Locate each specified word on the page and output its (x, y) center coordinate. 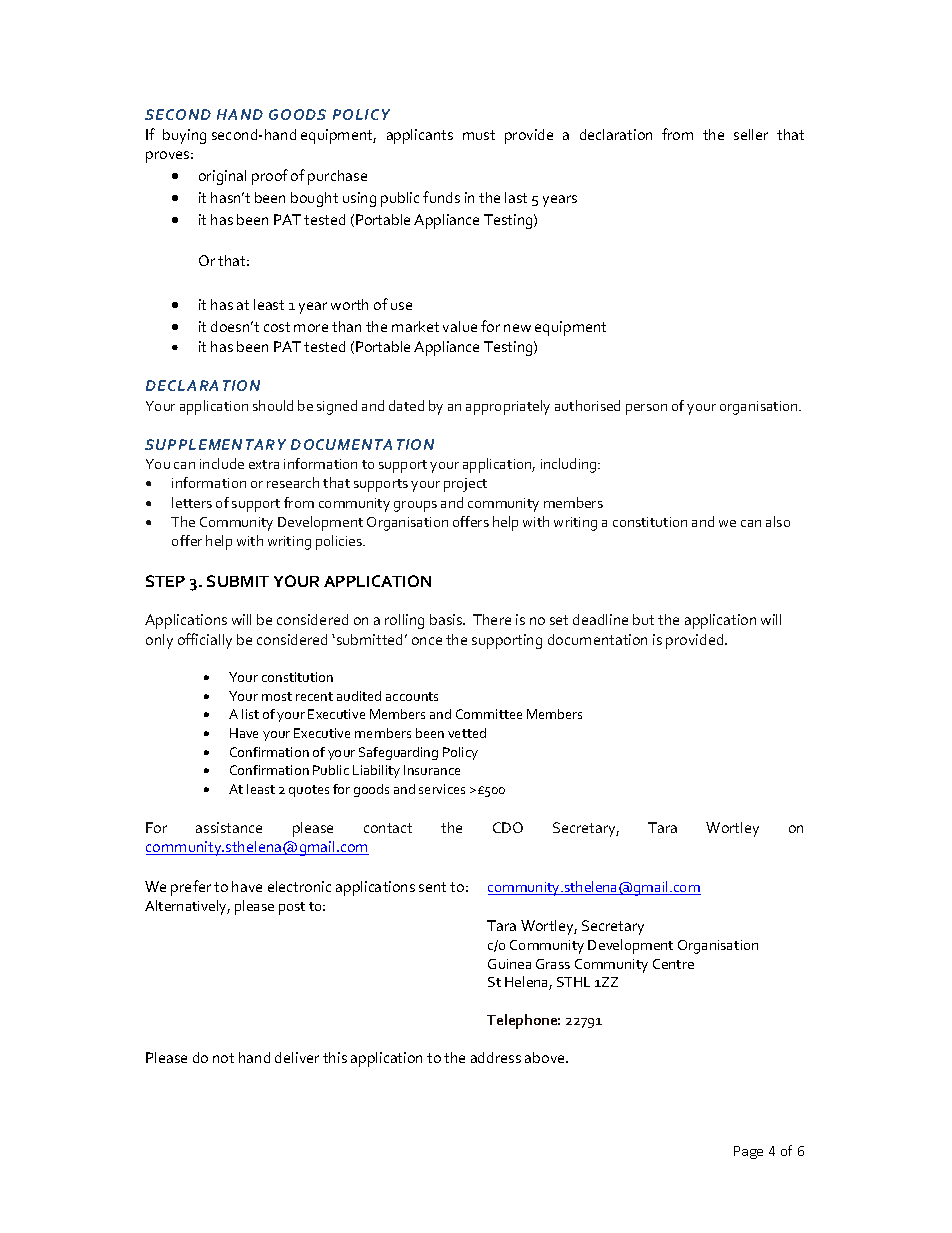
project (465, 485)
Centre (673, 964)
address (496, 1057)
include (222, 463)
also (778, 521)
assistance (229, 827)
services (442, 789)
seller (751, 134)
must (479, 135)
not (223, 1058)
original (222, 177)
